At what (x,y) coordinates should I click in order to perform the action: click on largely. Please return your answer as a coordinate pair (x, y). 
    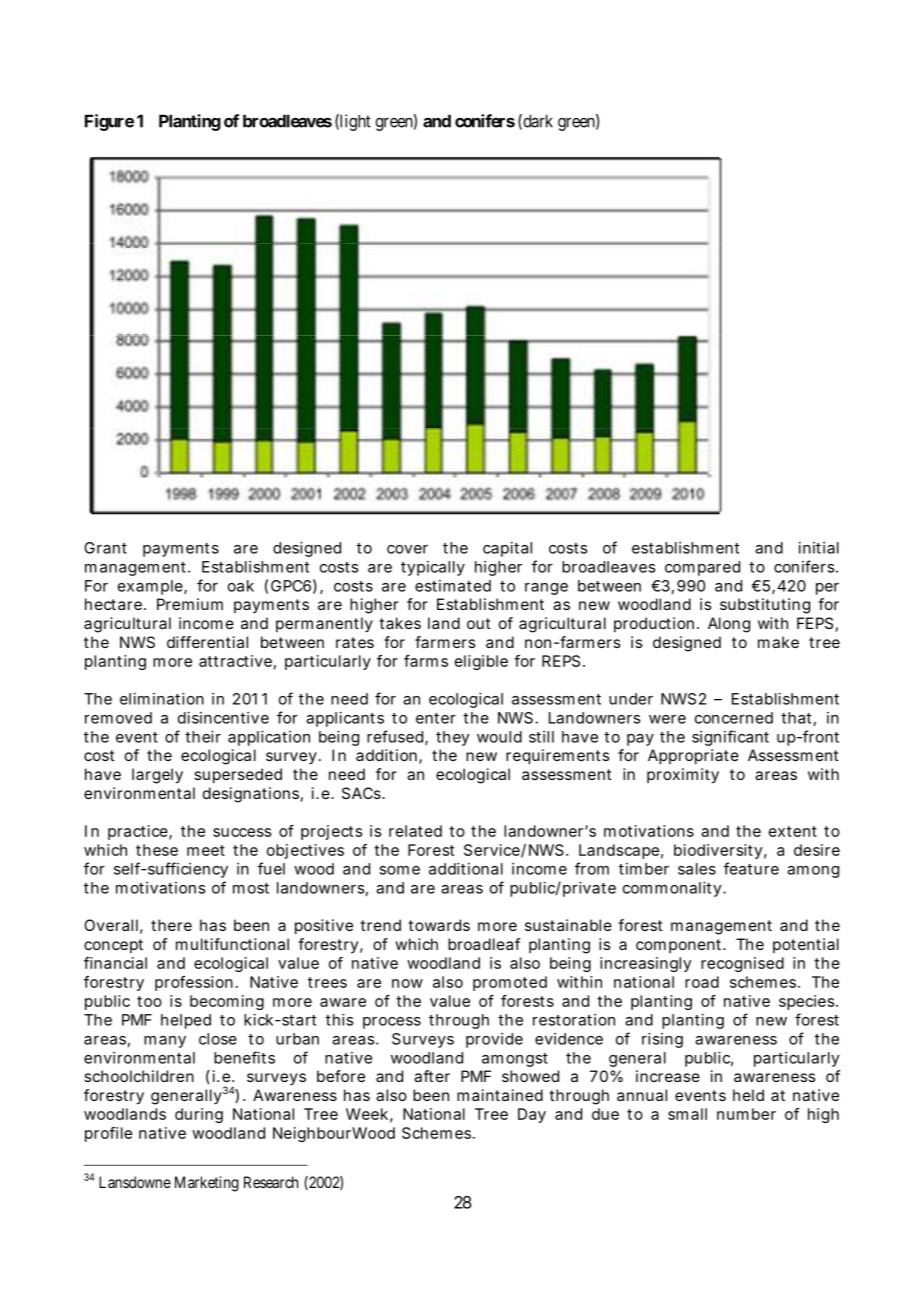
    Looking at the image, I should click on (157, 776).
